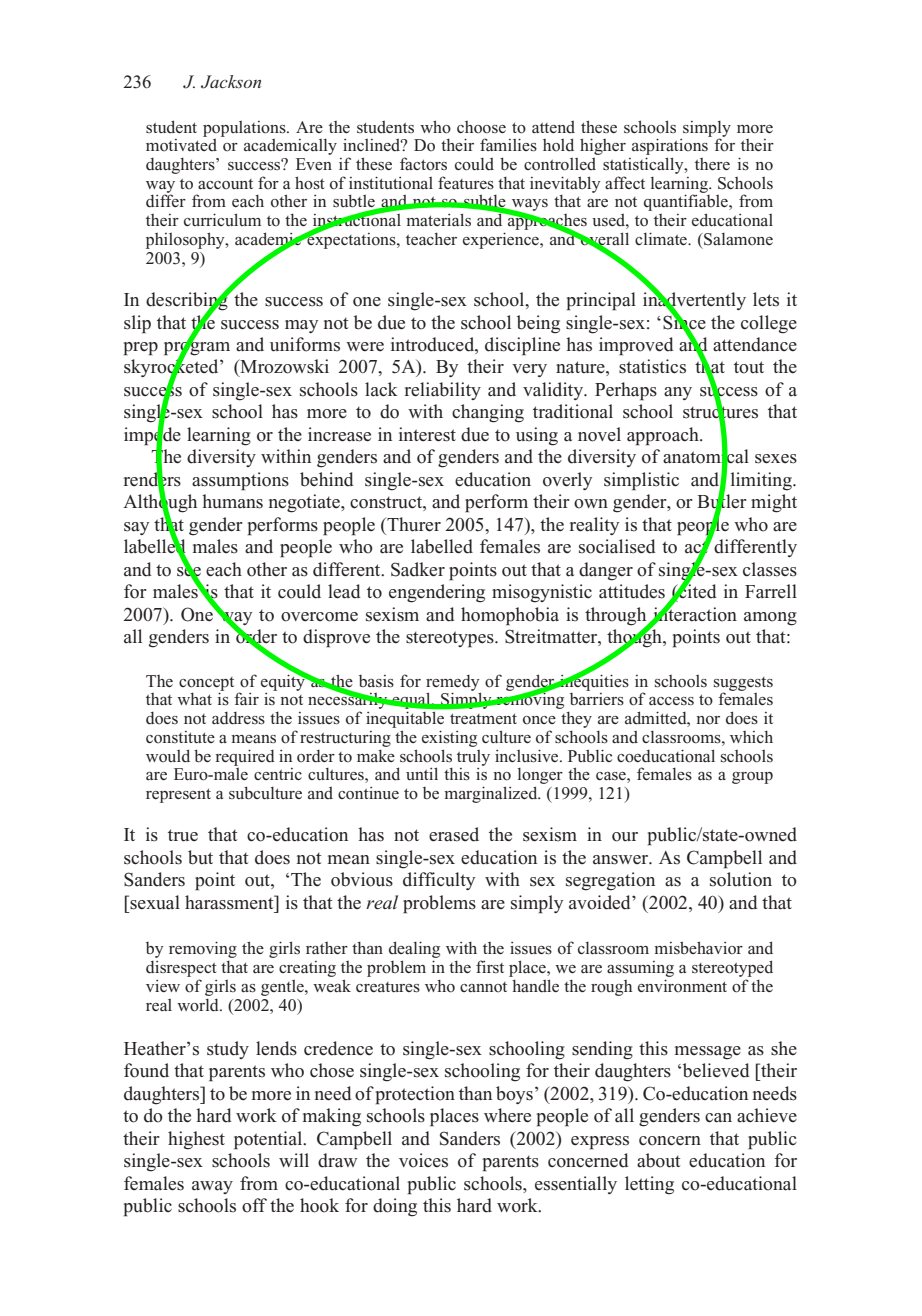  What do you see at coordinates (481, 127) in the image?
I see `choose` at bounding box center [481, 127].
